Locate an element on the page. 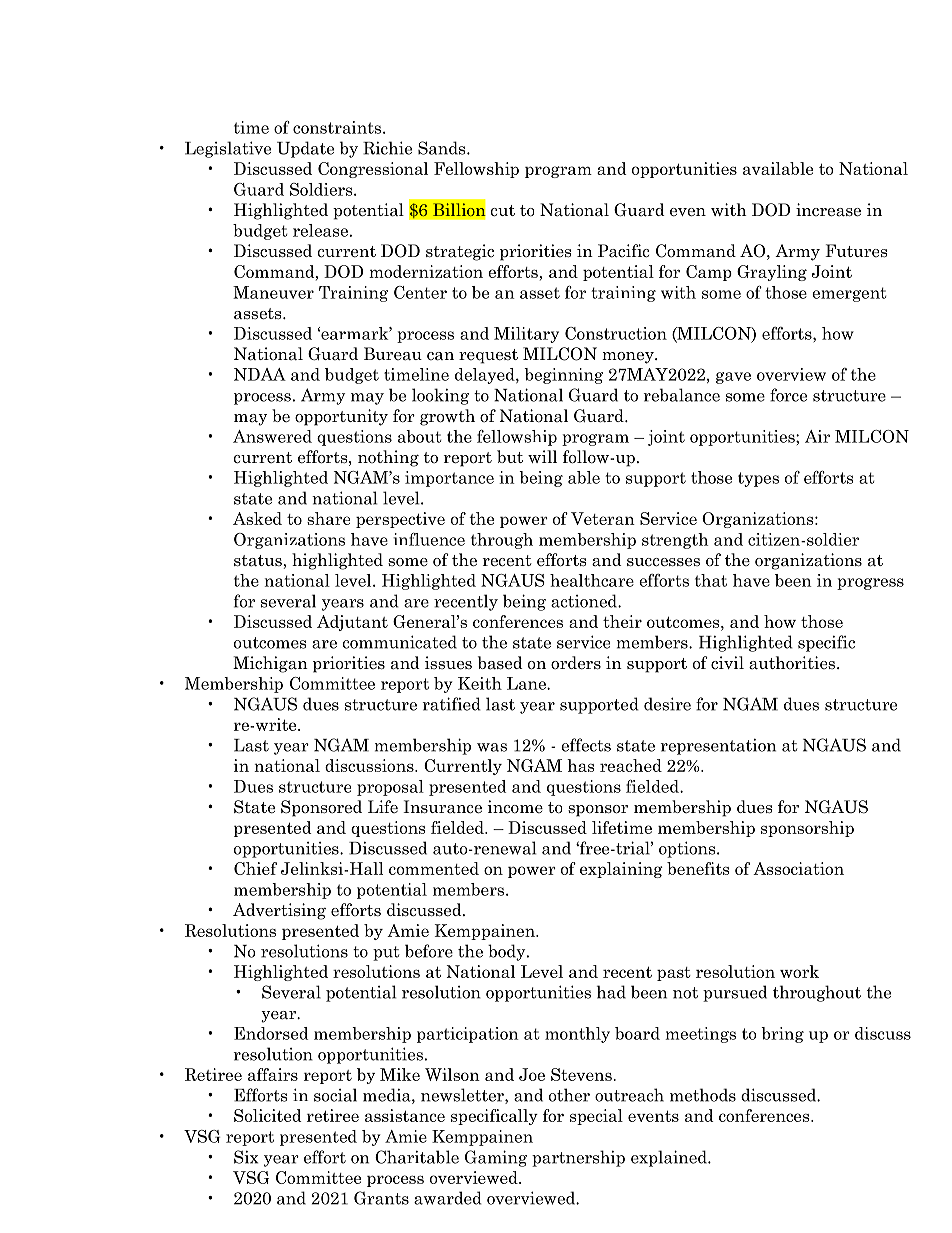 Image resolution: width=952 pixels, height=1233 pixels. partnership is located at coordinates (578, 1158).
